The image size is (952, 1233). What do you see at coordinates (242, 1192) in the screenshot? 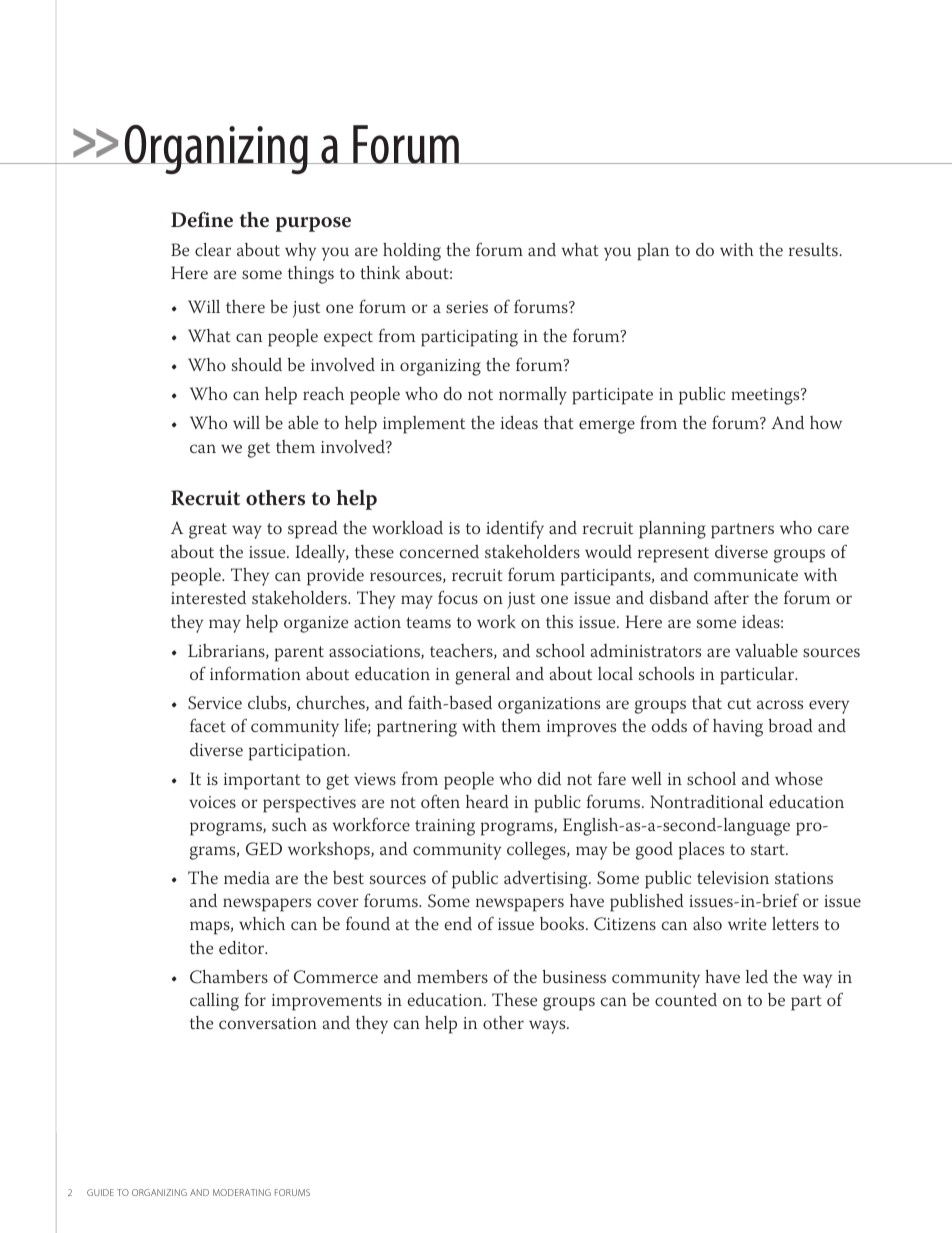
I see `MODERATING` at bounding box center [242, 1192].
